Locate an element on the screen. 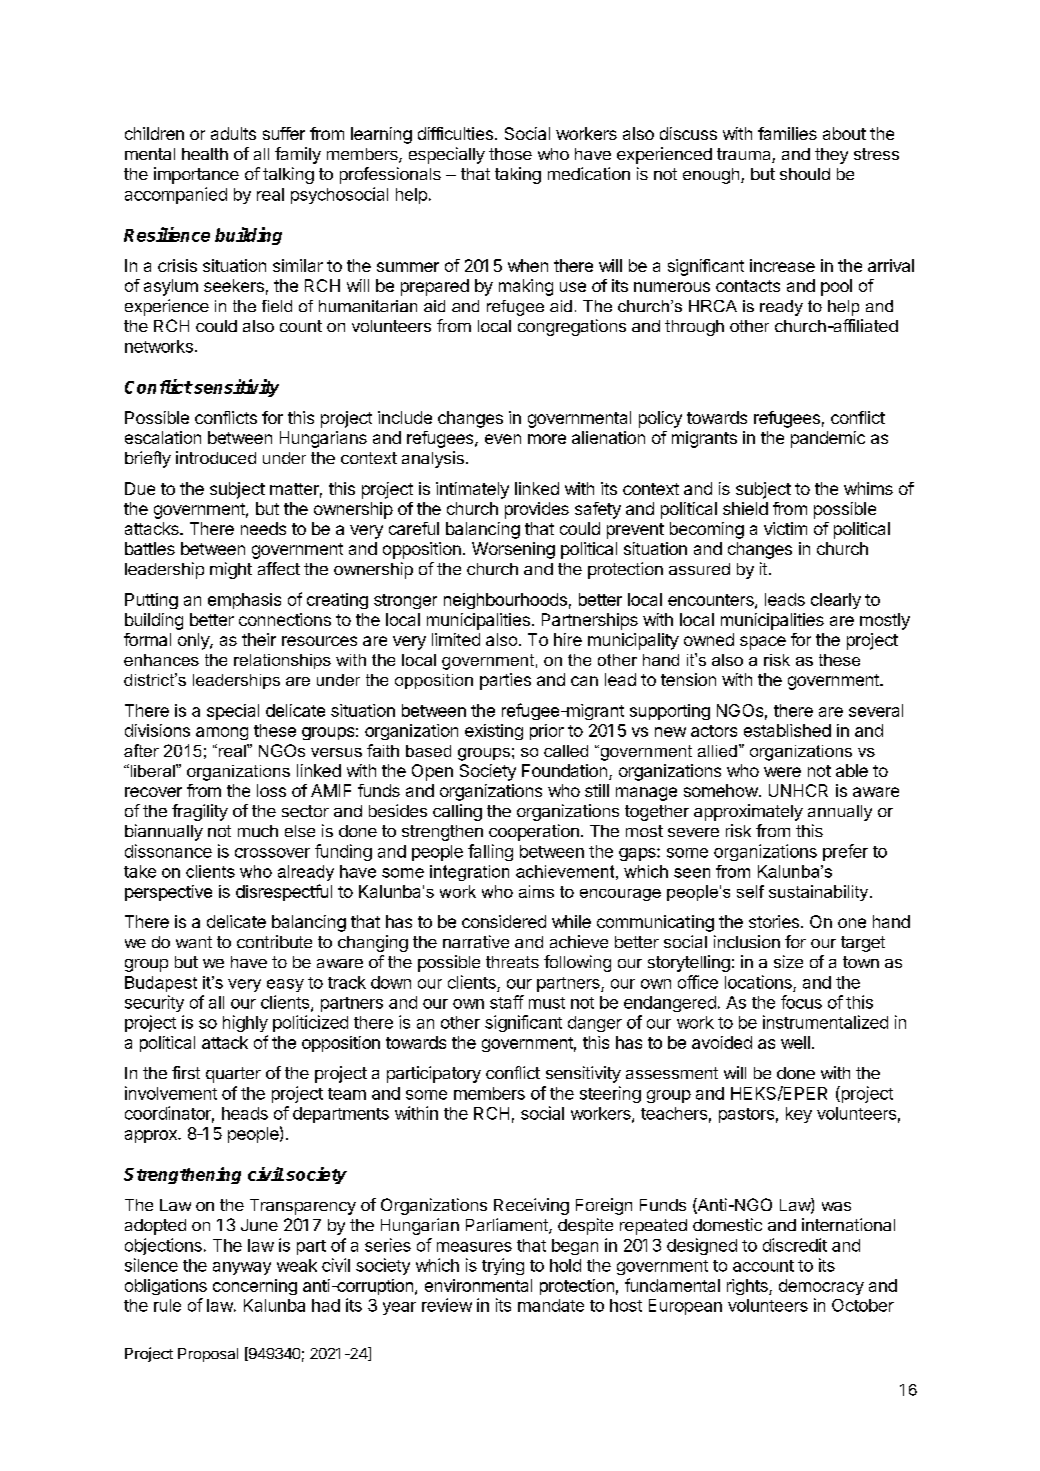 This screenshot has height=1471, width=1040. democracy is located at coordinates (821, 1287).
